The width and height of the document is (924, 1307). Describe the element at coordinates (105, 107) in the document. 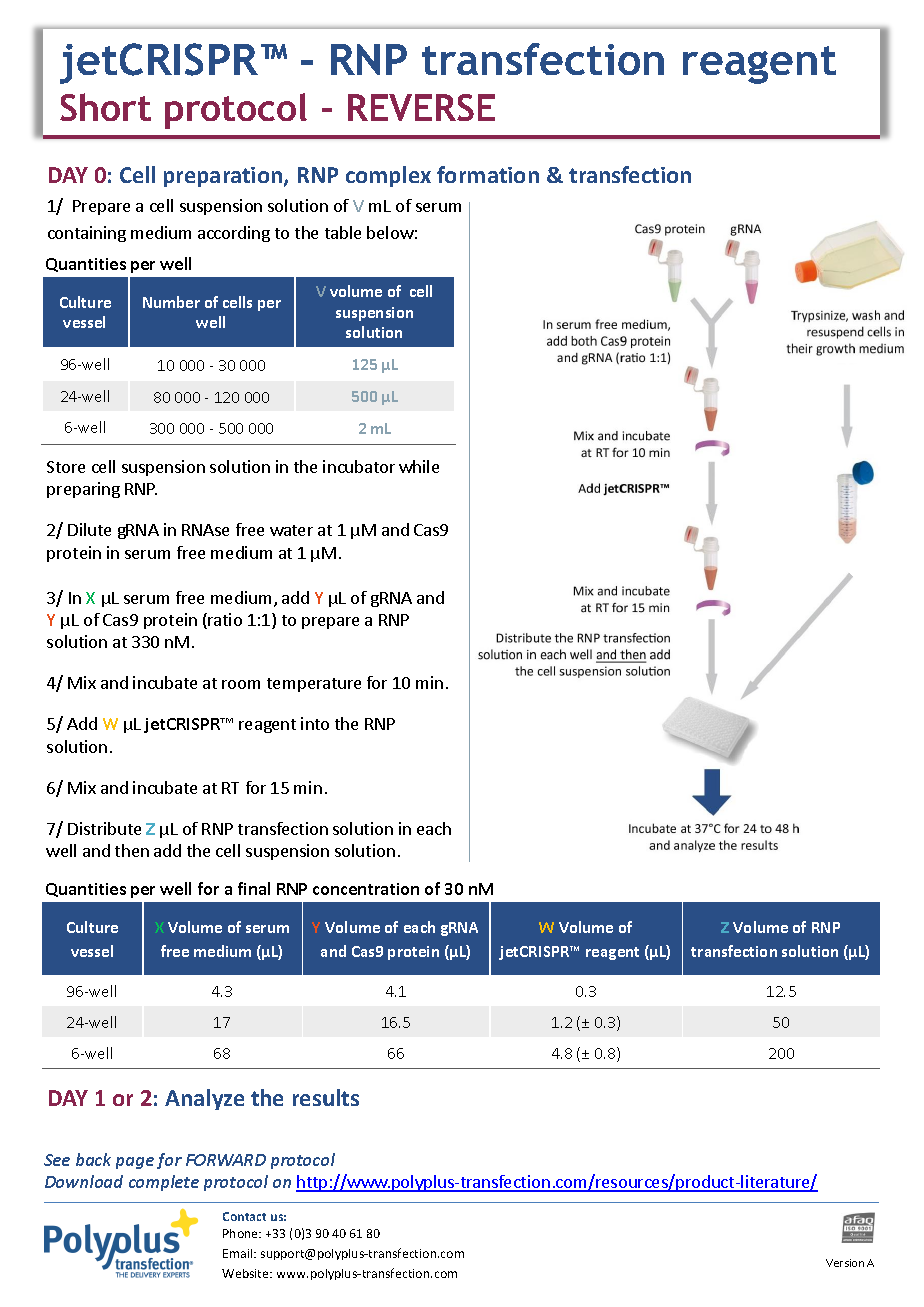

I see `Short` at that location.
